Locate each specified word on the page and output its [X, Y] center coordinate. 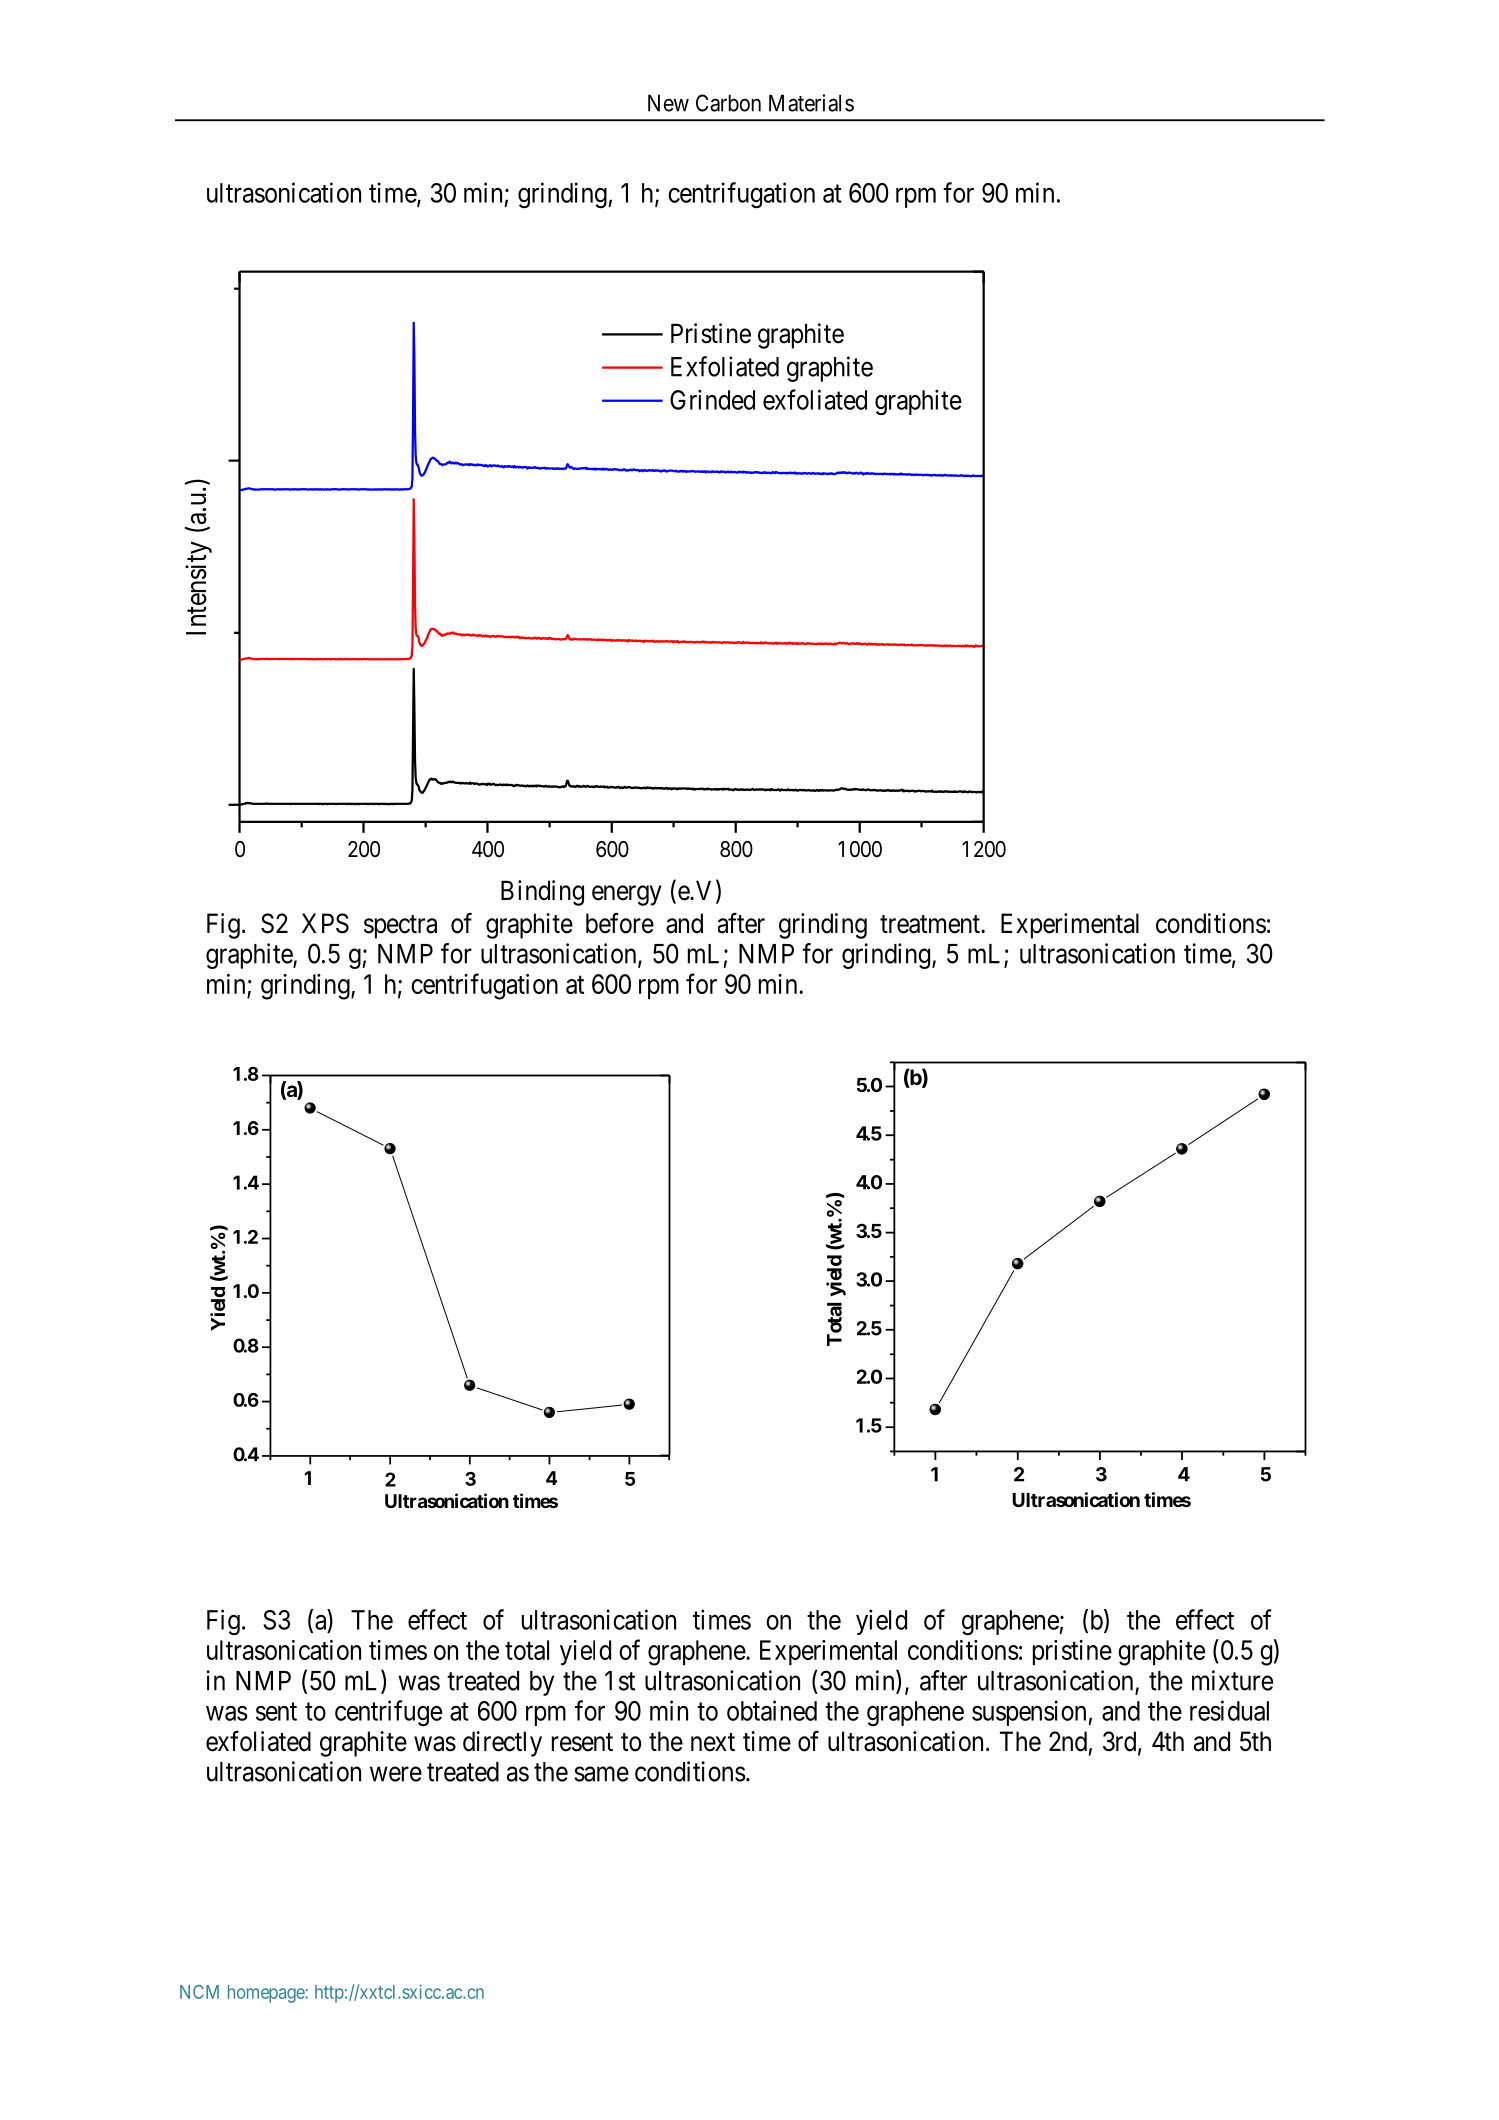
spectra [400, 927]
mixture [1232, 1680]
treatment [931, 924]
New [668, 103]
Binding [542, 893]
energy [627, 895]
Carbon [728, 103]
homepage [266, 1994]
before [620, 923]
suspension [1030, 1713]
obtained [772, 1710]
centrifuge [388, 1713]
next [713, 1742]
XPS [325, 923]
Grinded [712, 400]
